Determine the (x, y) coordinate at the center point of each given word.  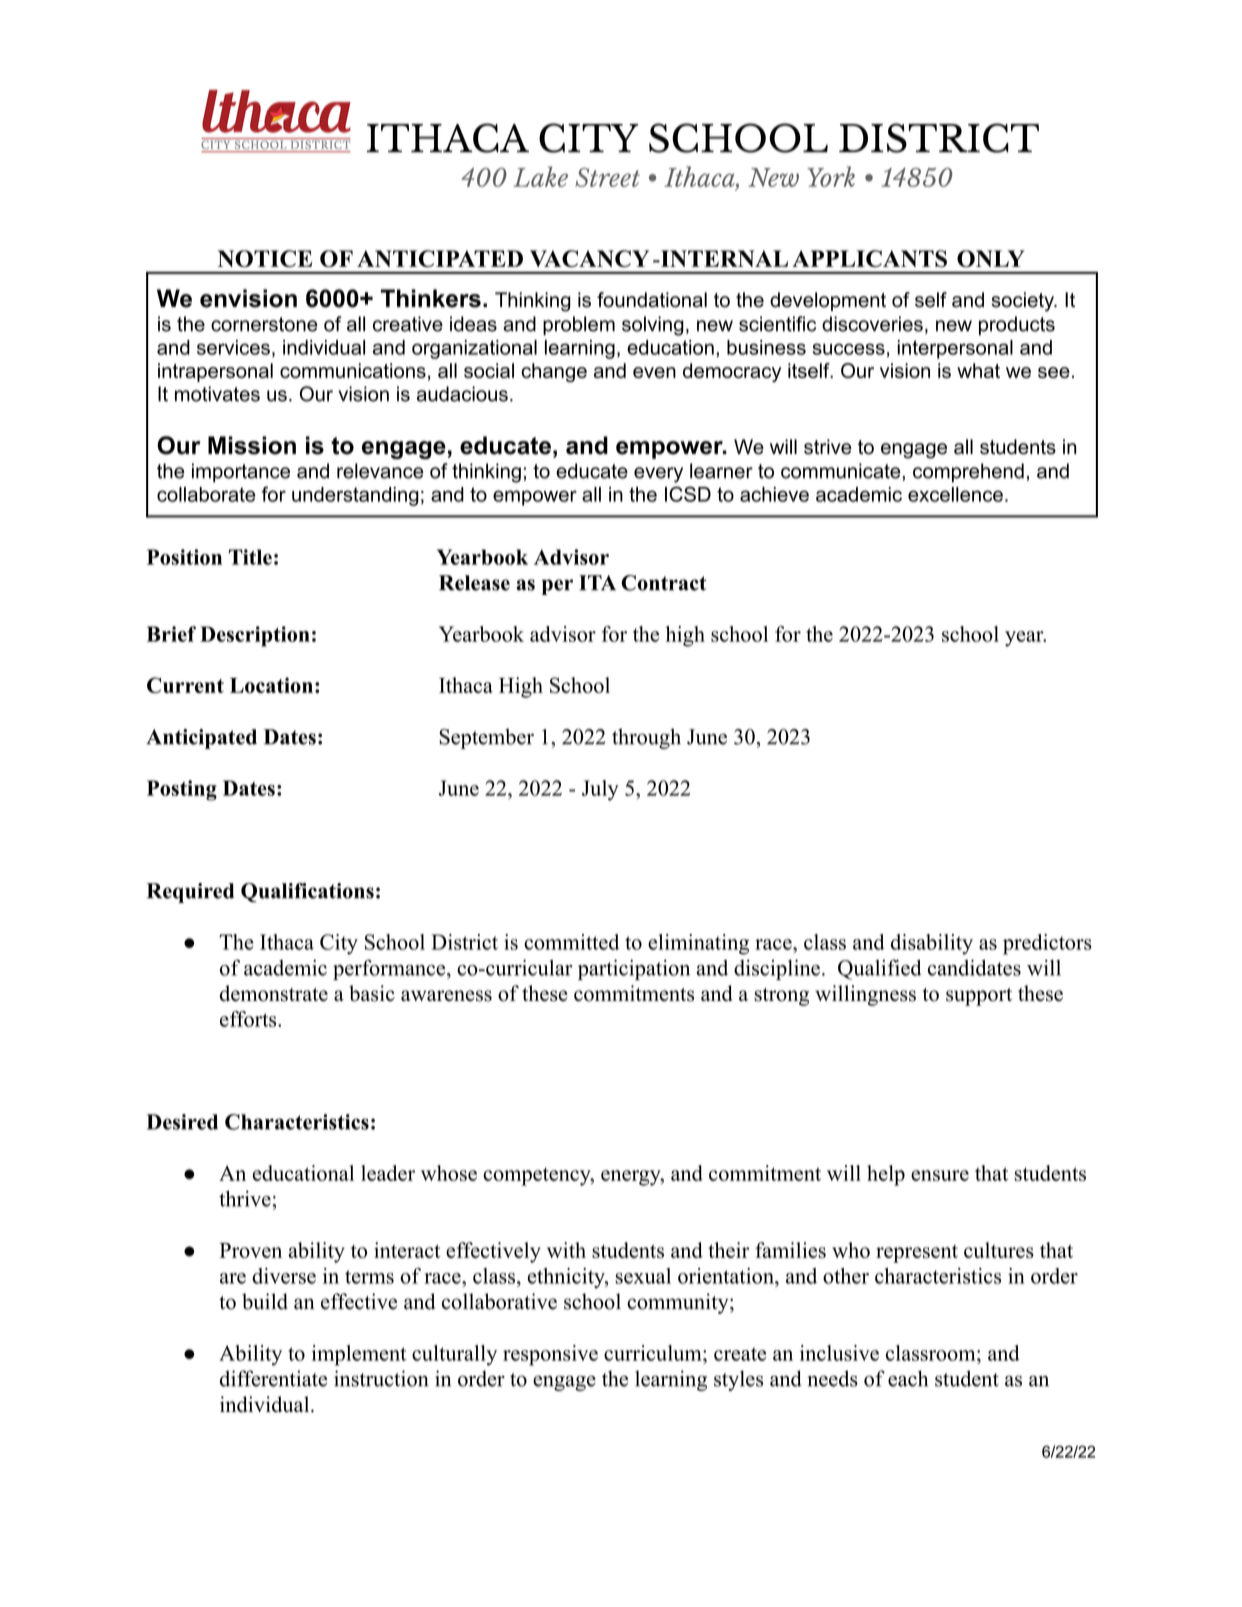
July (600, 790)
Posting (182, 790)
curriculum (654, 1353)
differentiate (273, 1378)
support (979, 997)
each (908, 1378)
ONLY (991, 259)
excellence (955, 494)
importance (241, 473)
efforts (249, 1019)
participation (634, 969)
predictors (1047, 944)
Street (607, 177)
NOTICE (265, 259)
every (658, 475)
